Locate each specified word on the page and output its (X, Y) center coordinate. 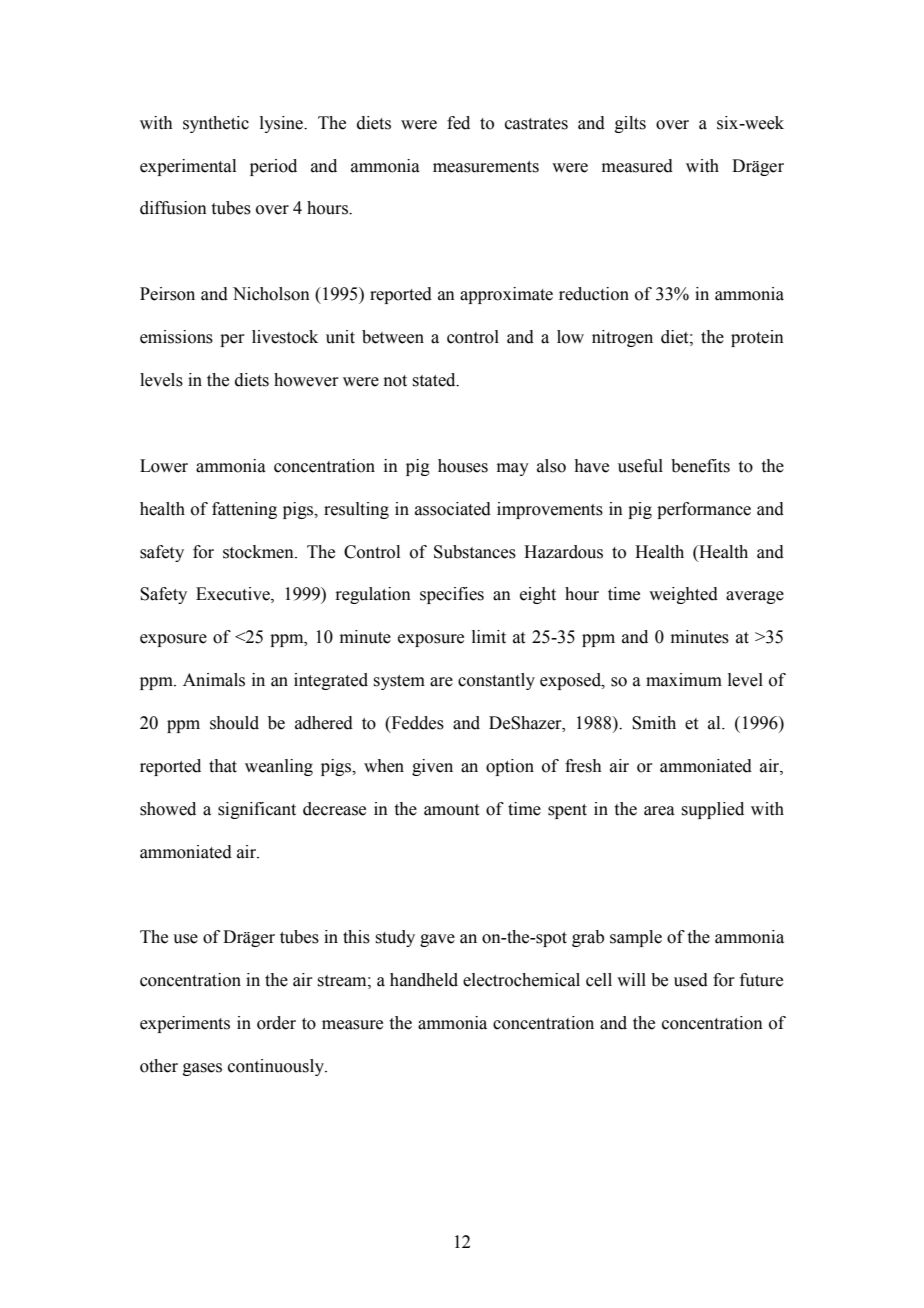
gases (202, 1069)
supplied (712, 810)
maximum (684, 680)
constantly (496, 681)
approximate (506, 295)
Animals (214, 680)
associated (453, 509)
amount (451, 810)
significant (257, 810)
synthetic (216, 124)
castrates (536, 124)
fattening (244, 510)
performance (704, 510)
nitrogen (622, 338)
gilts (630, 124)
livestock (285, 337)
